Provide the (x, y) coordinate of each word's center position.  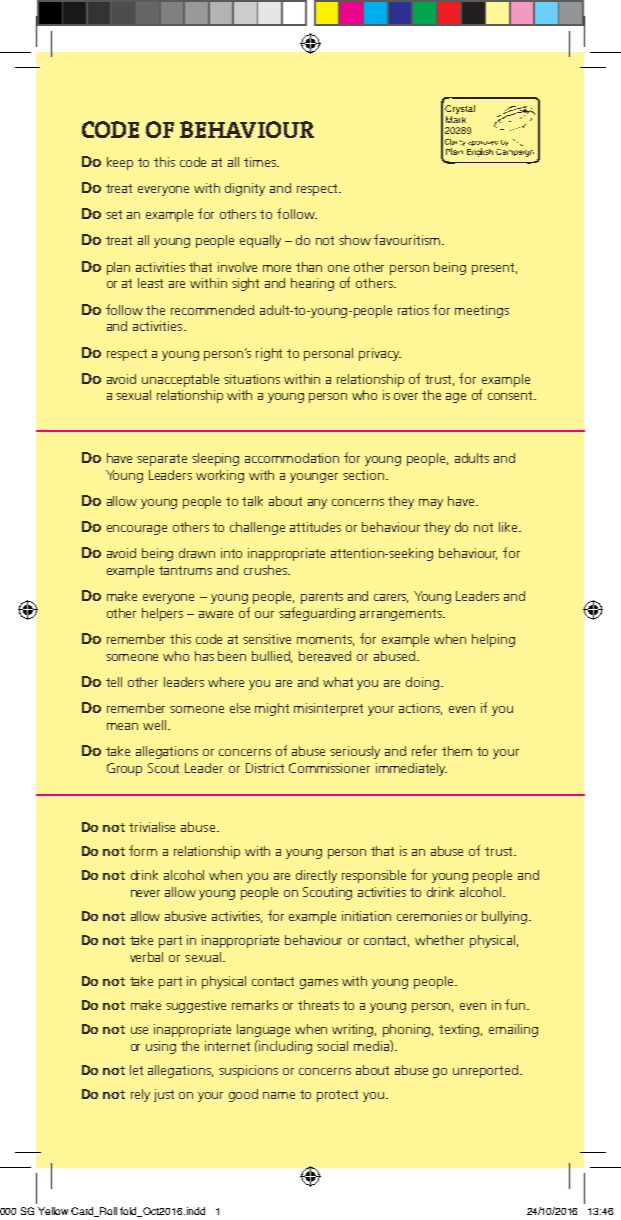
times (261, 162)
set (114, 214)
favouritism (408, 239)
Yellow (53, 1211)
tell (114, 682)
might (272, 709)
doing (422, 683)
